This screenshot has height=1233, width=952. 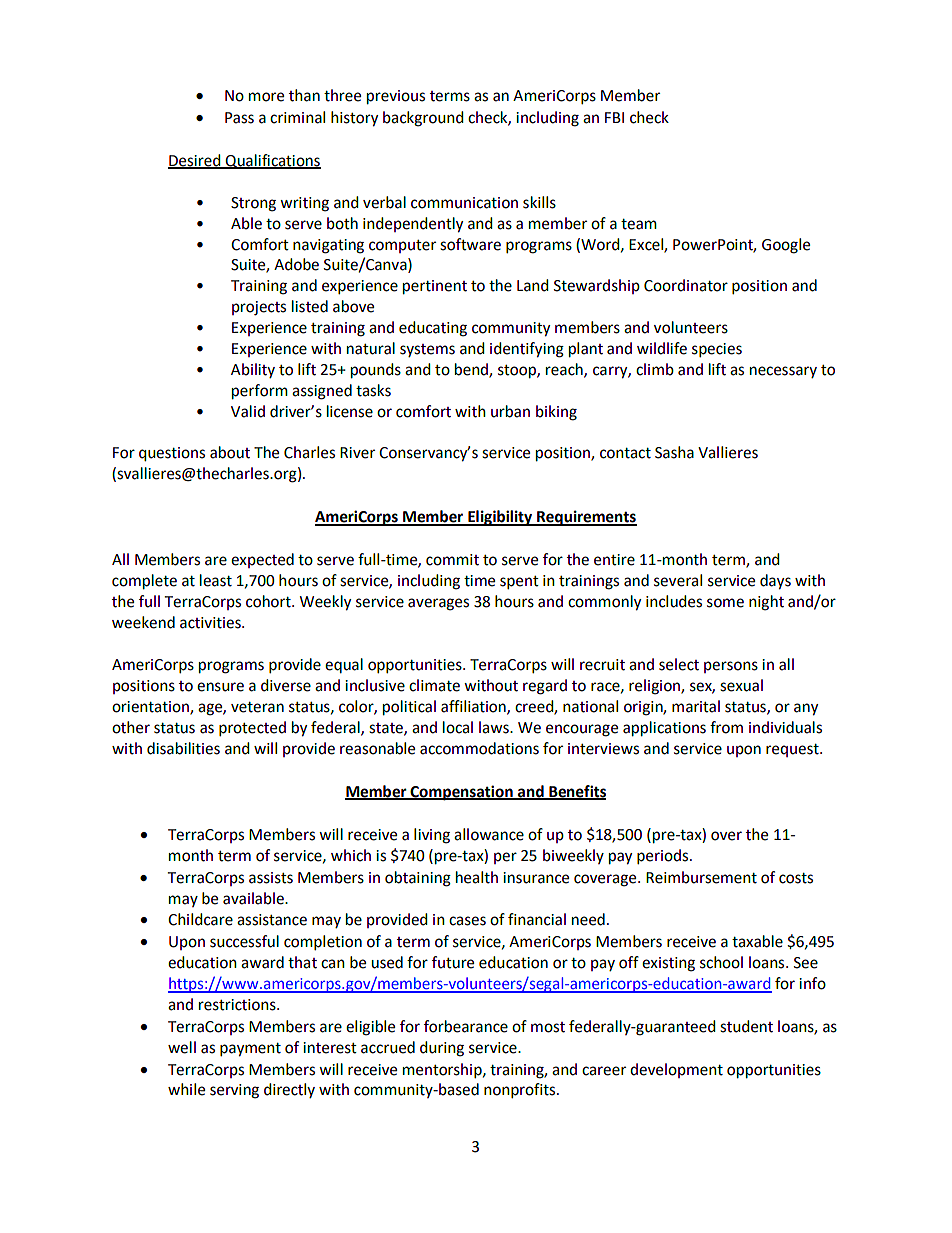 I want to click on well, so click(x=182, y=1047).
